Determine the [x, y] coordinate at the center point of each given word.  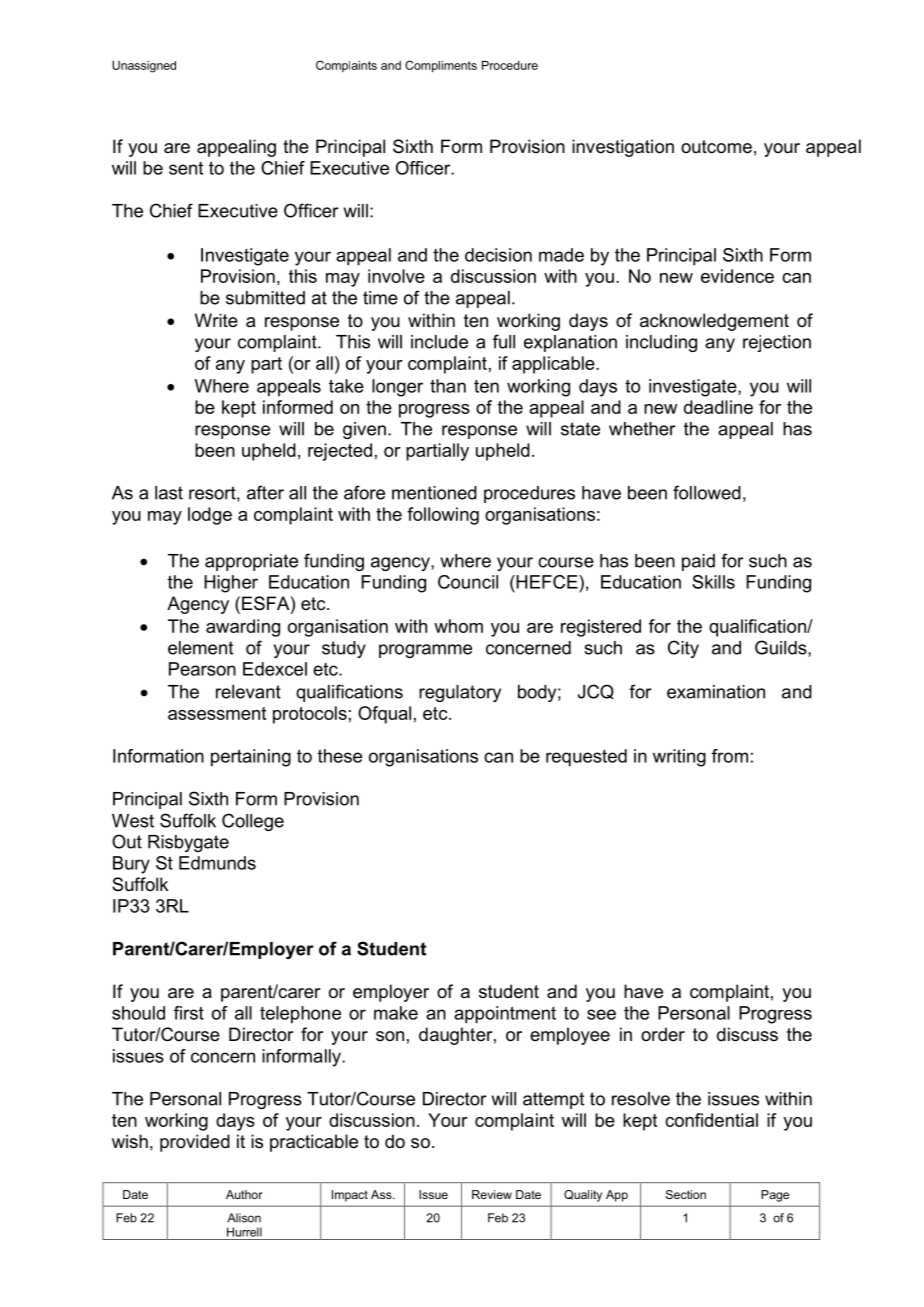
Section [686, 1194]
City [683, 649]
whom [458, 626]
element [200, 648]
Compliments [441, 66]
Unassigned [144, 67]
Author [244, 1194]
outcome [716, 147]
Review [492, 1194]
